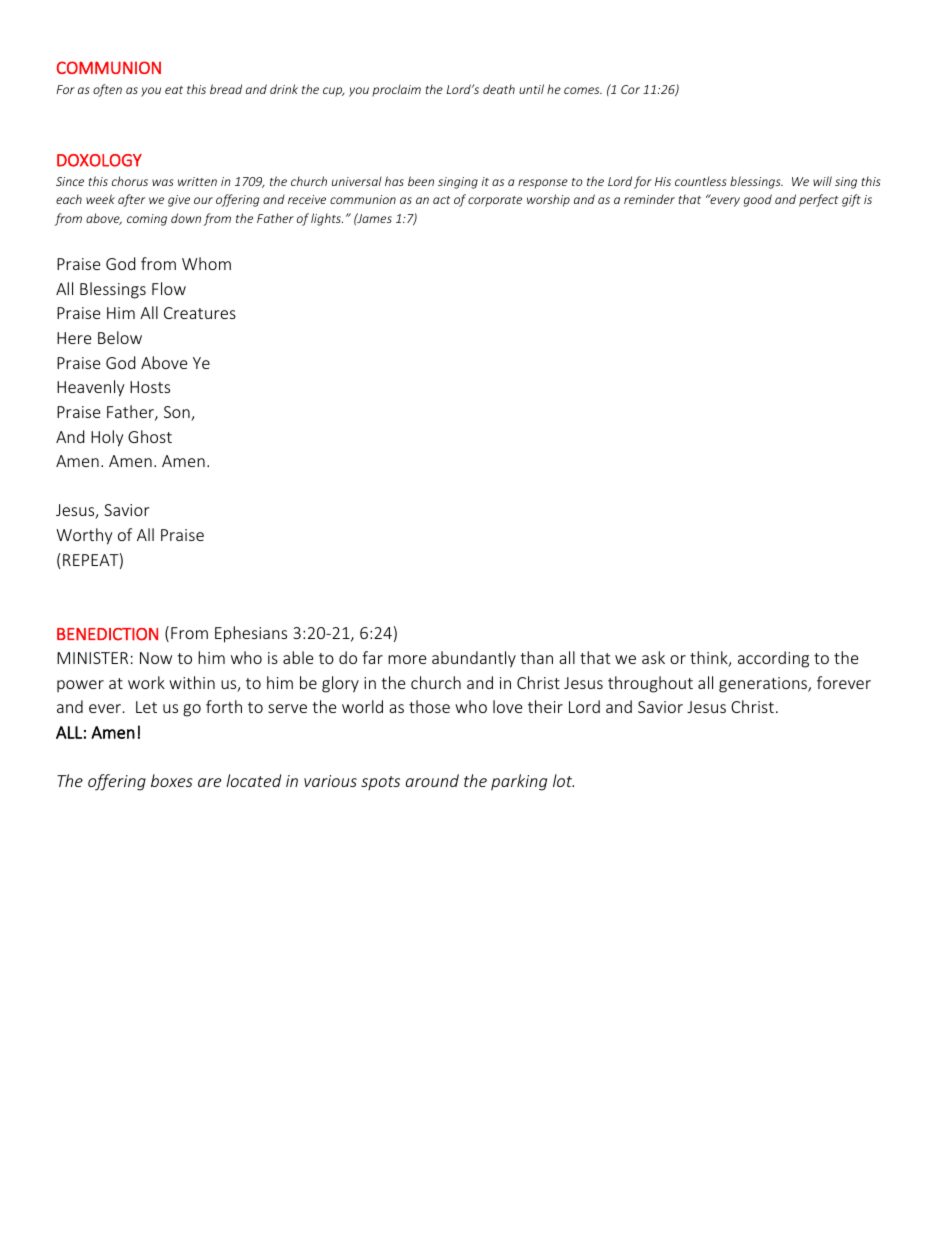 This page has height=1233, width=952. I want to click on boxes, so click(172, 780).
